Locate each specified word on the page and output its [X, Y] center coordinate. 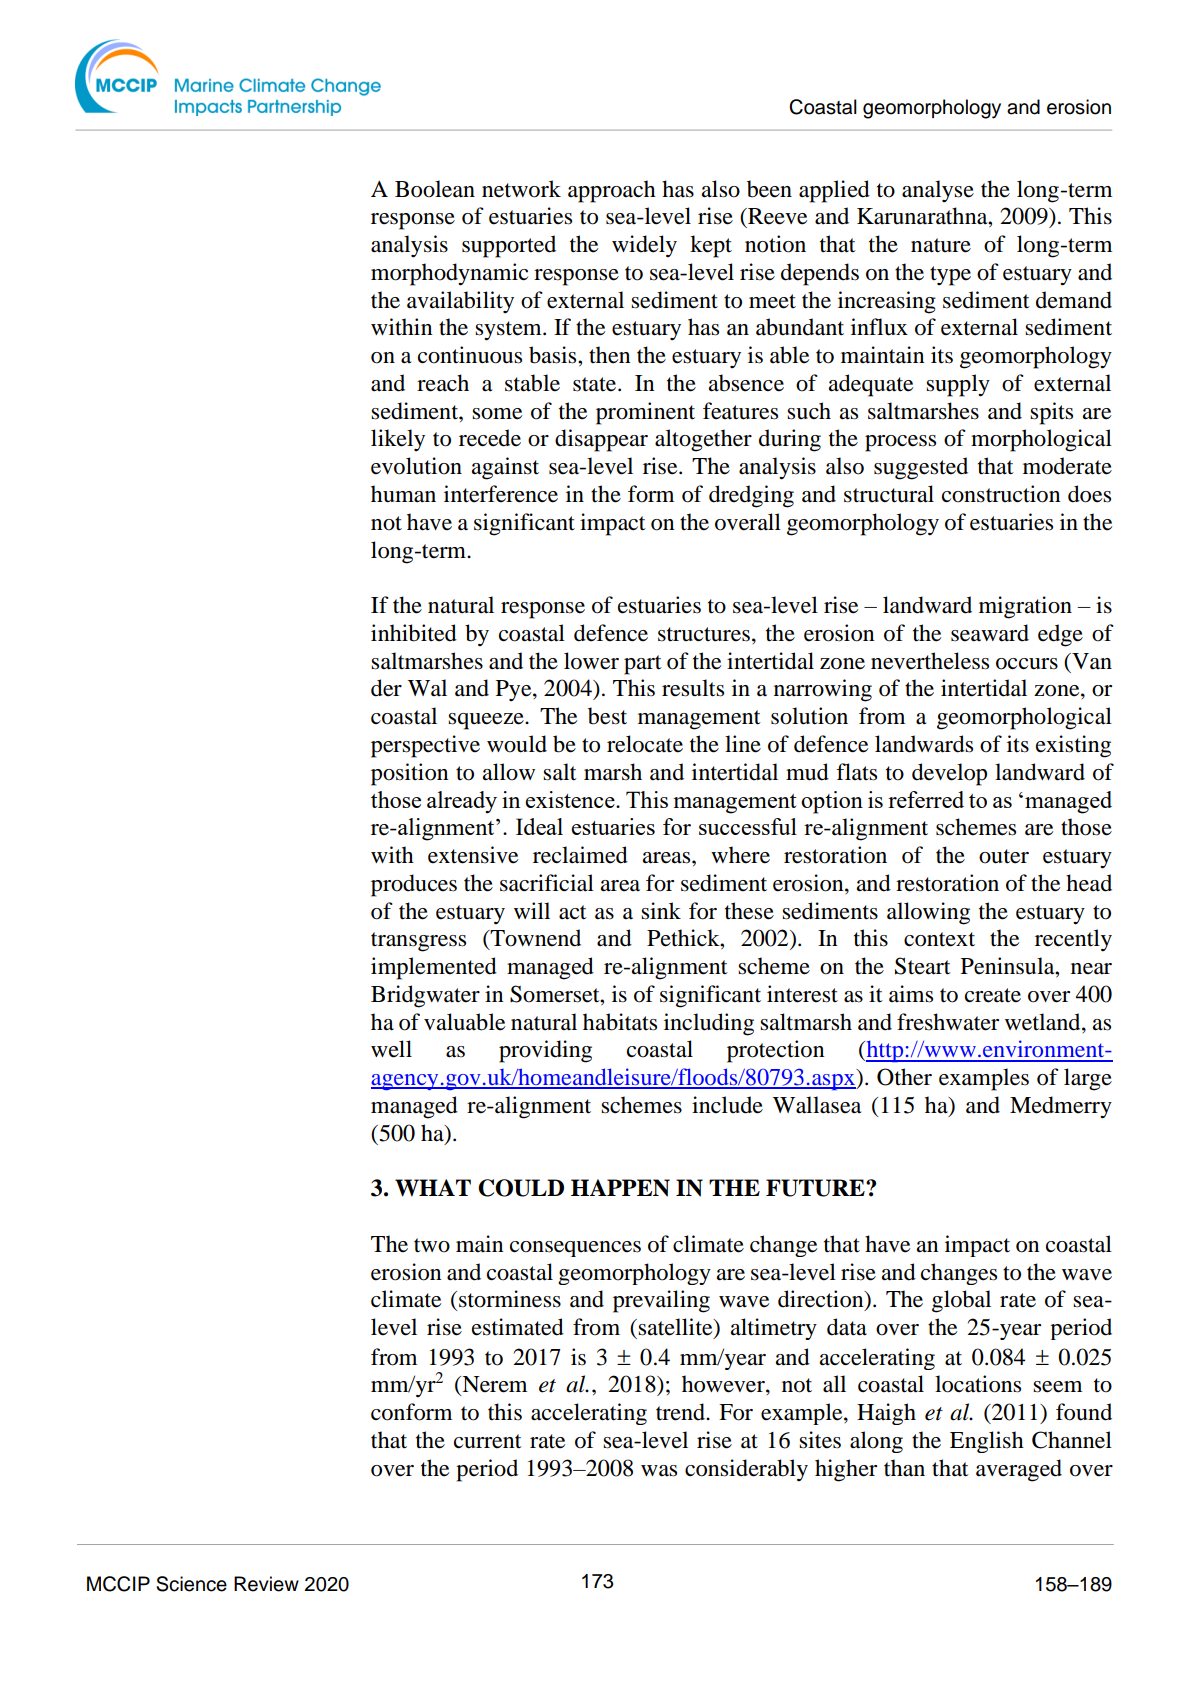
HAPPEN [620, 1188]
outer [1004, 856]
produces [414, 885]
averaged [1019, 1470]
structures [704, 634]
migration [1025, 607]
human [403, 494]
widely [644, 246]
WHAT [433, 1188]
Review [266, 1584]
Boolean [435, 189]
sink [661, 911]
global [961, 1301]
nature [941, 245]
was [659, 1471]
